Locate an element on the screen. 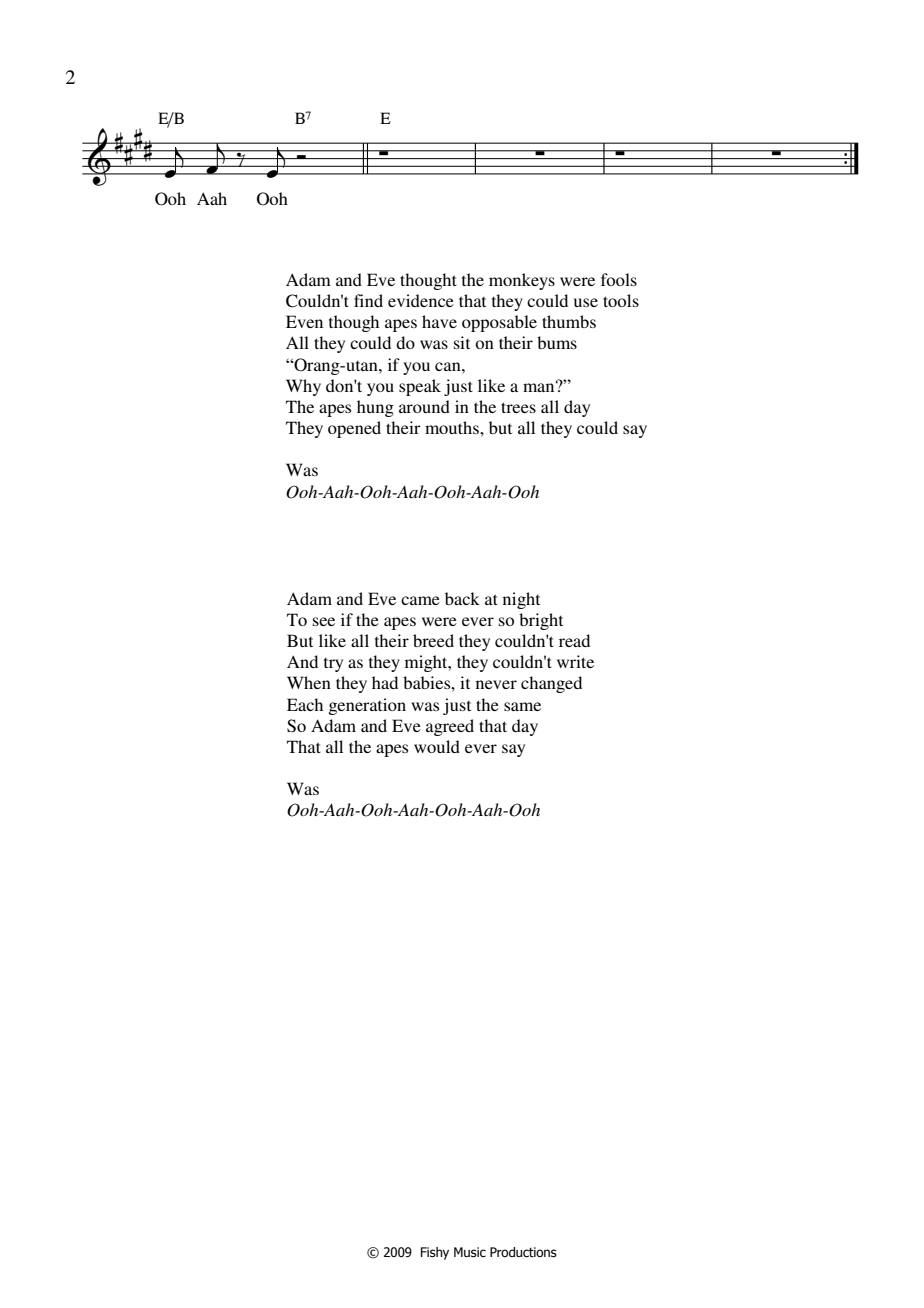  Productions is located at coordinates (523, 1252).
